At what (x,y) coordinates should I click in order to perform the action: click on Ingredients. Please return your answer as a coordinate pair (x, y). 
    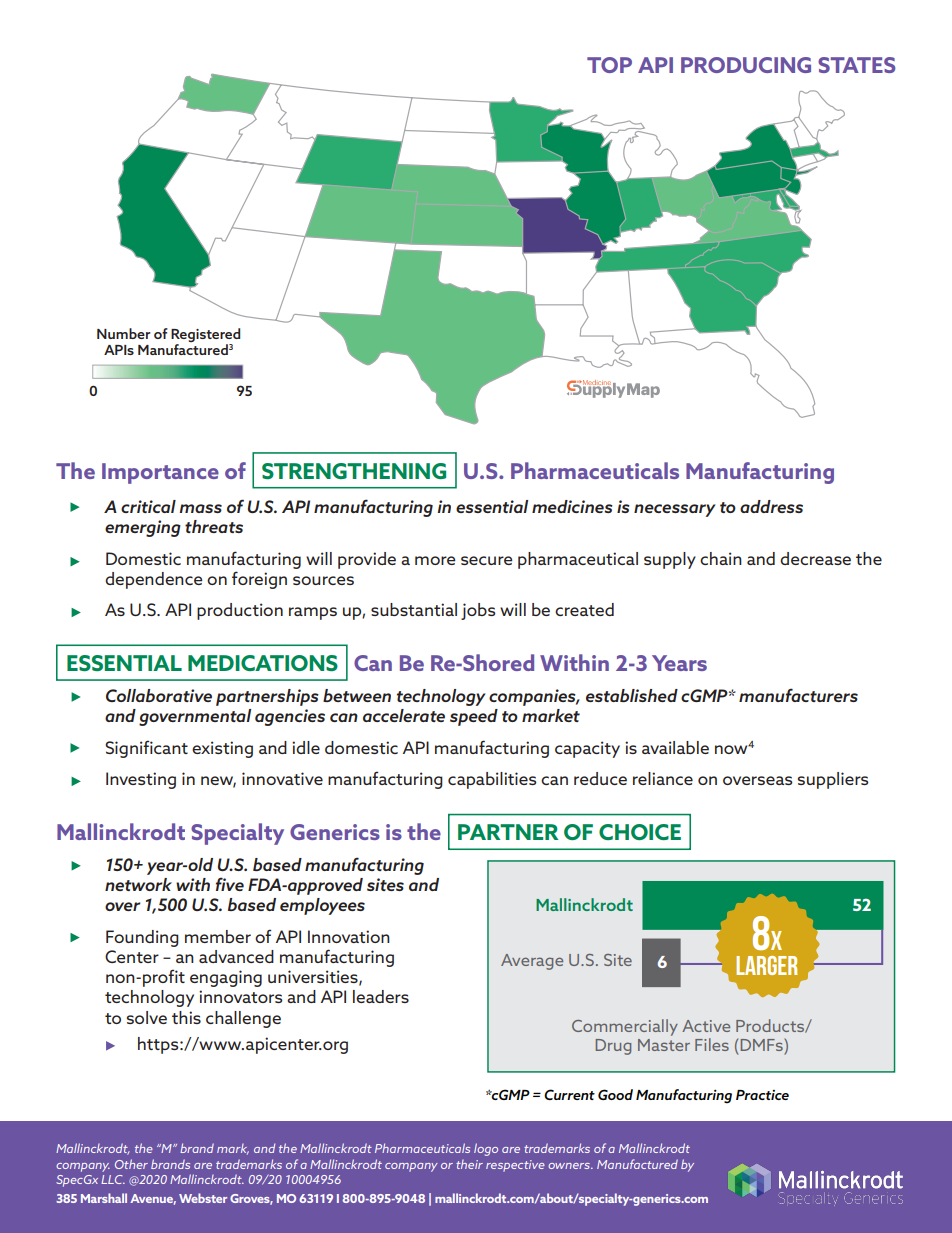
    Looking at the image, I should click on (353, 122).
